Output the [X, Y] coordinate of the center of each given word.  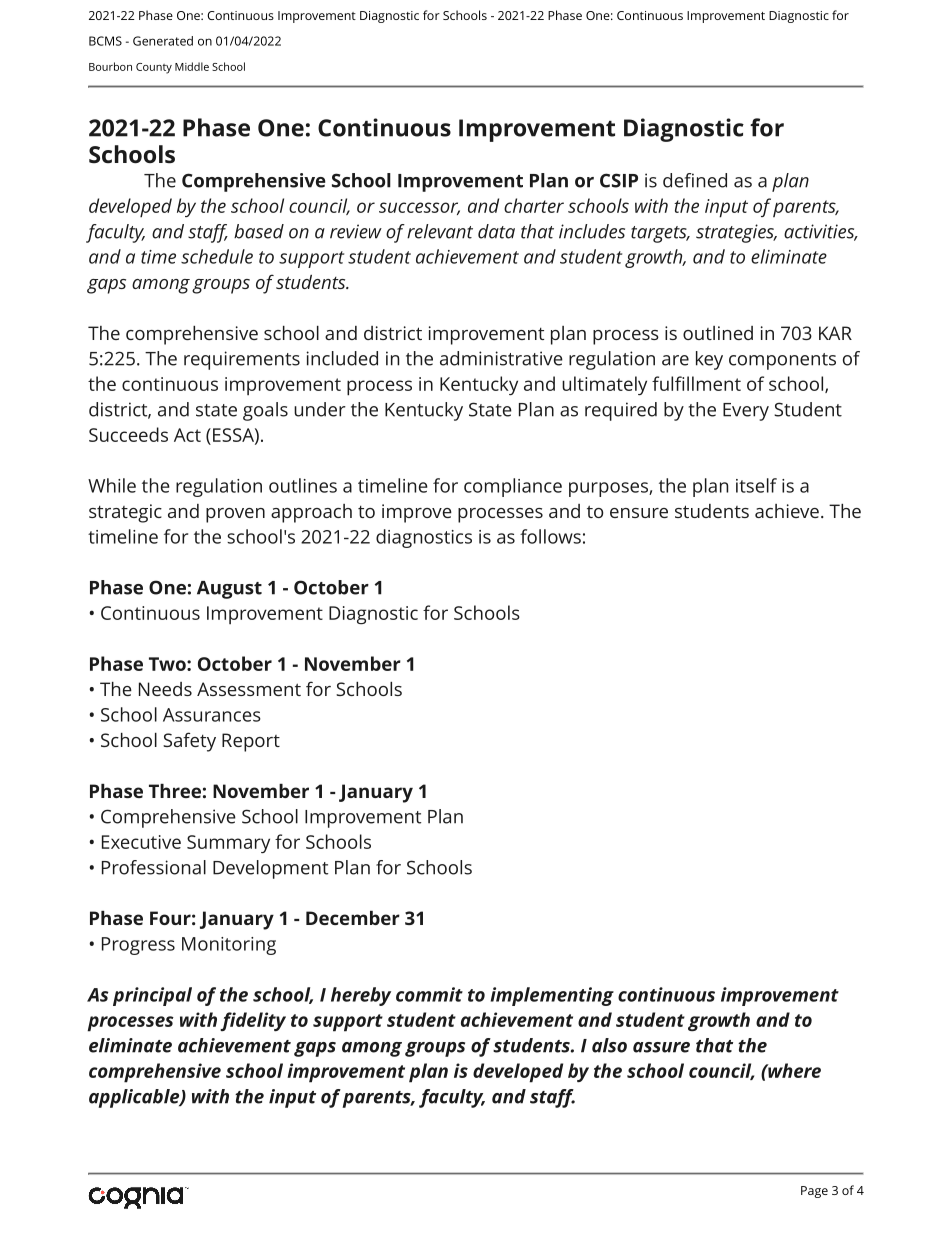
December [353, 918]
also [609, 1045]
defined [695, 180]
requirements [242, 360]
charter [534, 205]
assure [661, 1047]
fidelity [253, 1021]
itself [756, 485]
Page [814, 1192]
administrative [501, 358]
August [229, 590]
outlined [718, 333]
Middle [192, 66]
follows [550, 536]
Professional [154, 867]
